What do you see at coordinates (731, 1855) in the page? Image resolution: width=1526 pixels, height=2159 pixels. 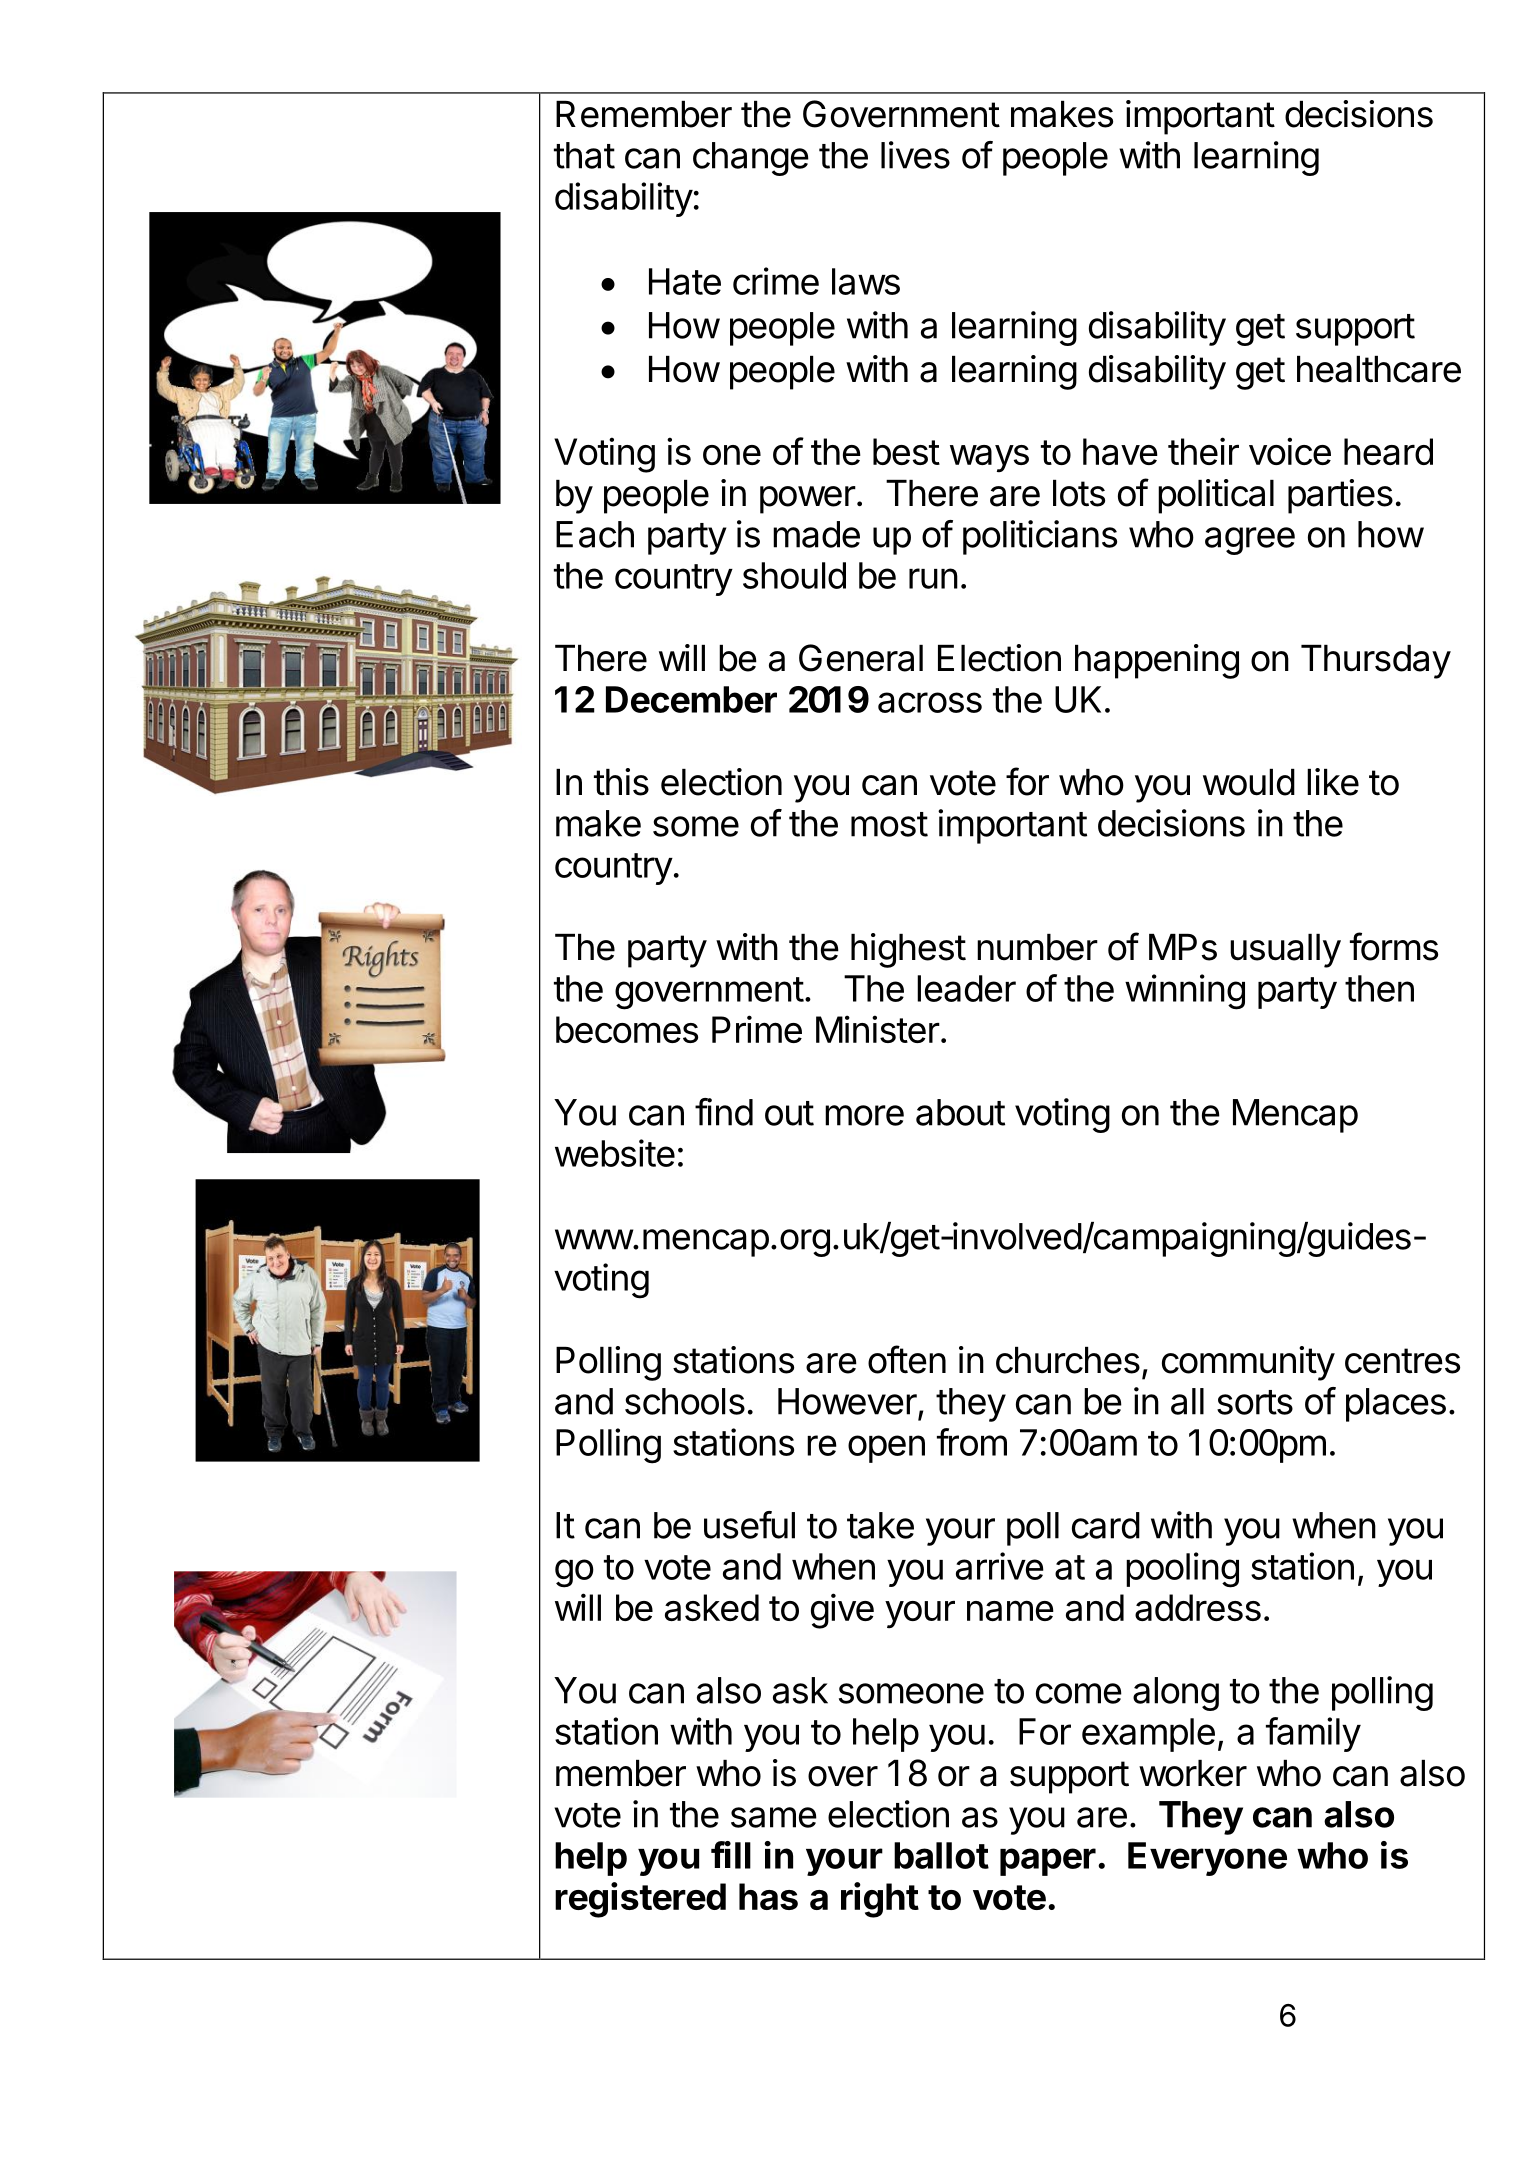 I see `fill` at bounding box center [731, 1855].
